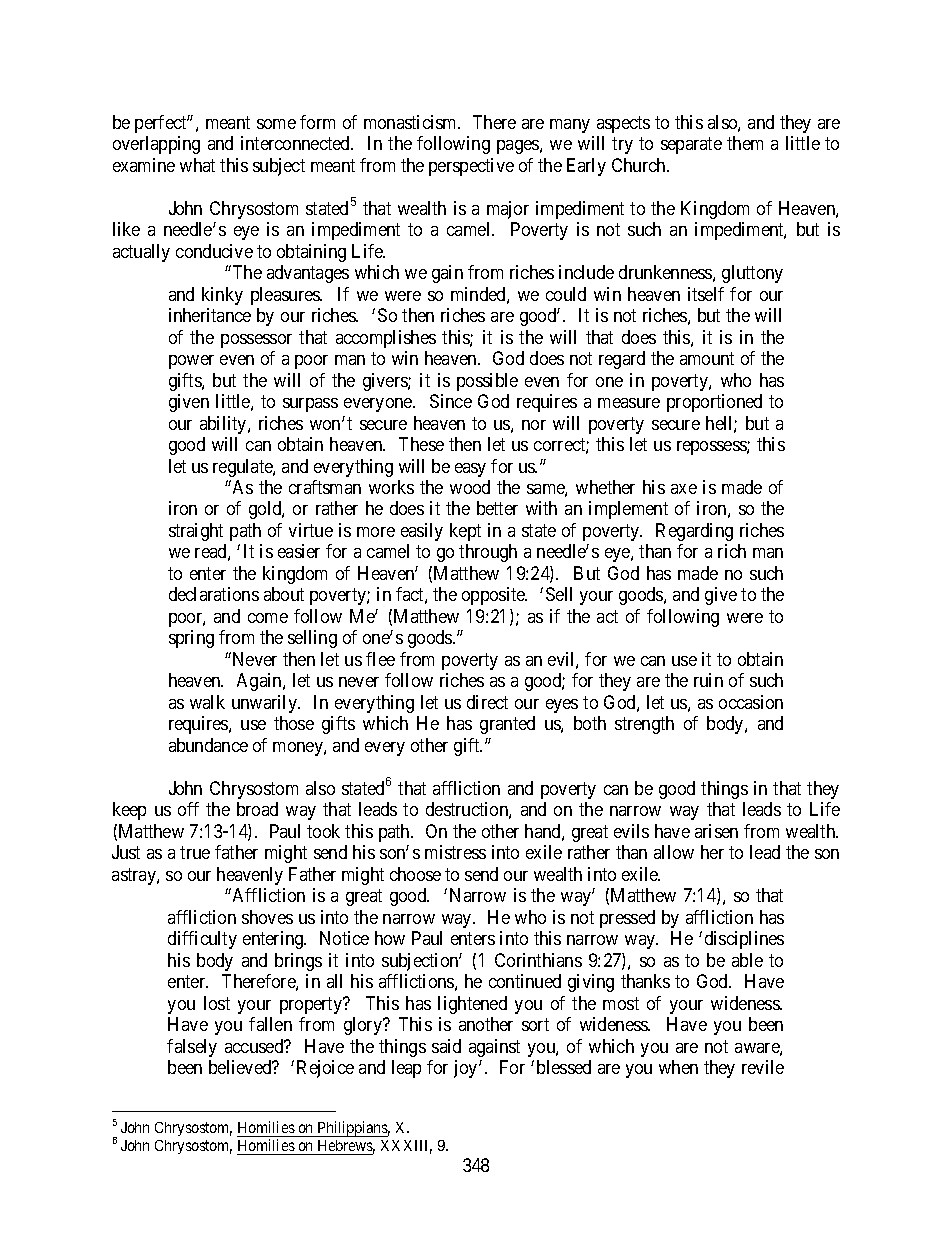  What do you see at coordinates (191, 639) in the screenshot?
I see `spring` at bounding box center [191, 639].
